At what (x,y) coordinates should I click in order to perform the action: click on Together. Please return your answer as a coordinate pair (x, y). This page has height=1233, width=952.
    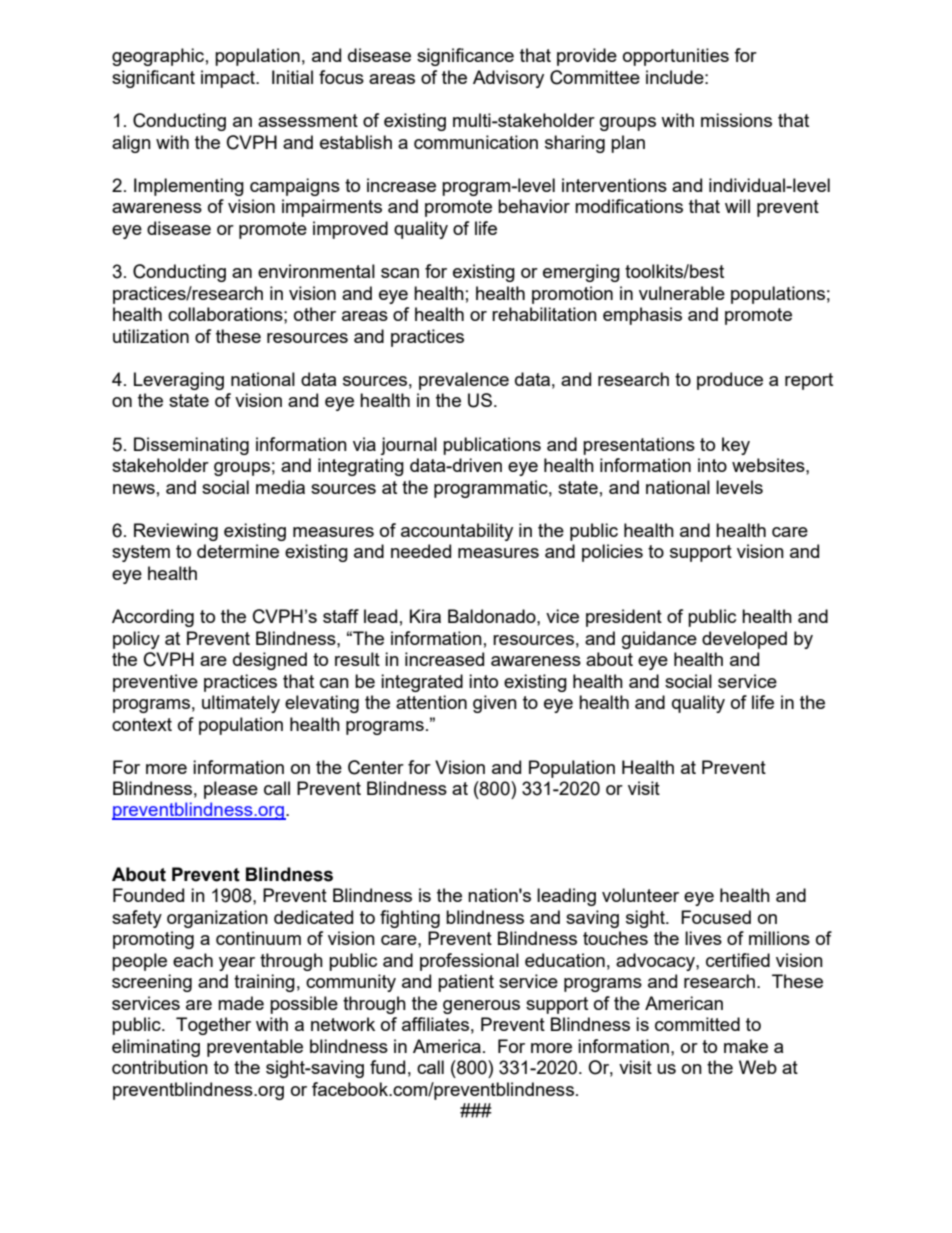
    Looking at the image, I should click on (213, 1026).
